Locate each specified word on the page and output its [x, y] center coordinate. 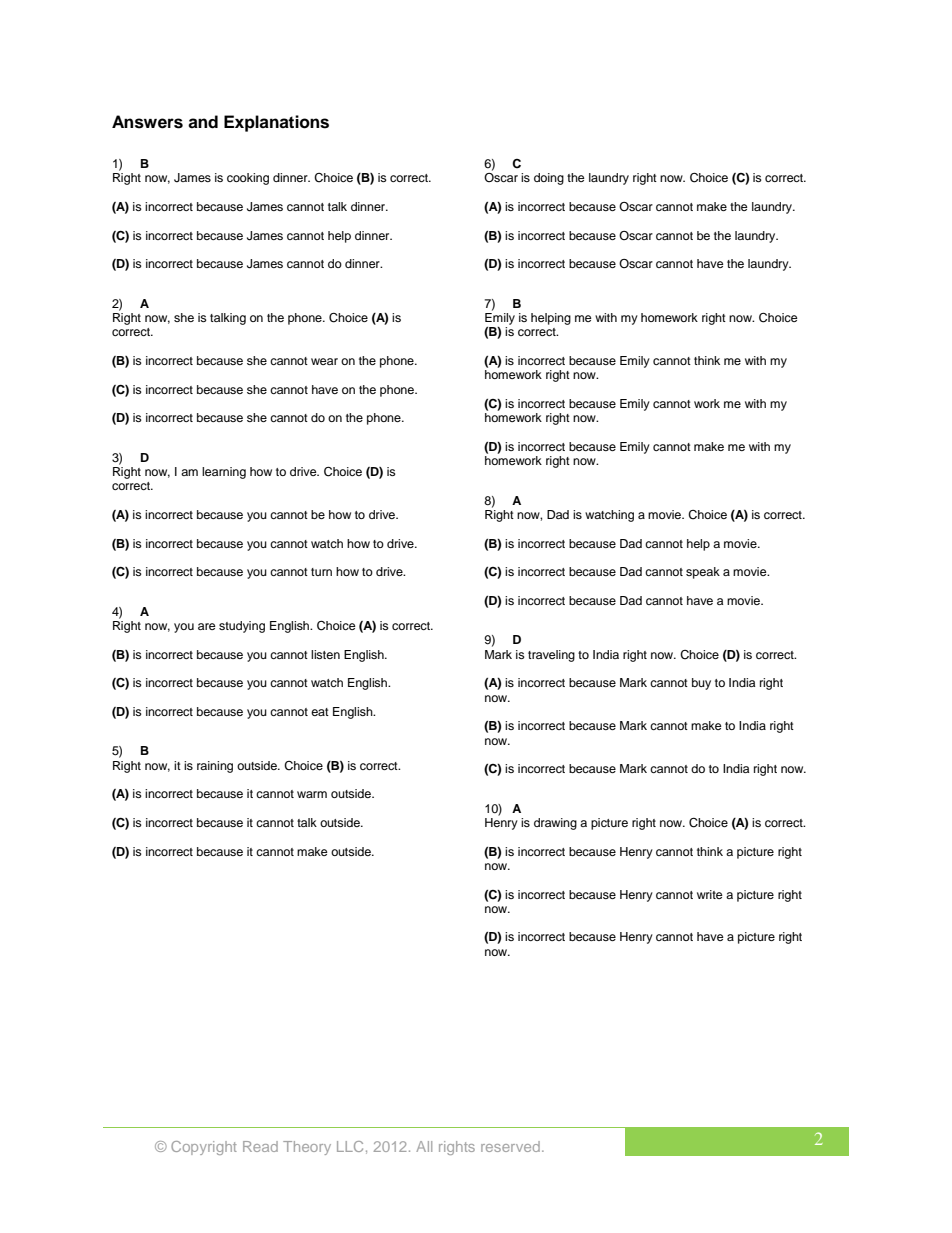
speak [703, 573]
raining [215, 767]
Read [260, 1146]
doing [549, 179]
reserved [510, 1146]
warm [312, 794]
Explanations [276, 123]
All [424, 1146]
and [203, 122]
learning [224, 473]
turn [321, 572]
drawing [555, 824]
